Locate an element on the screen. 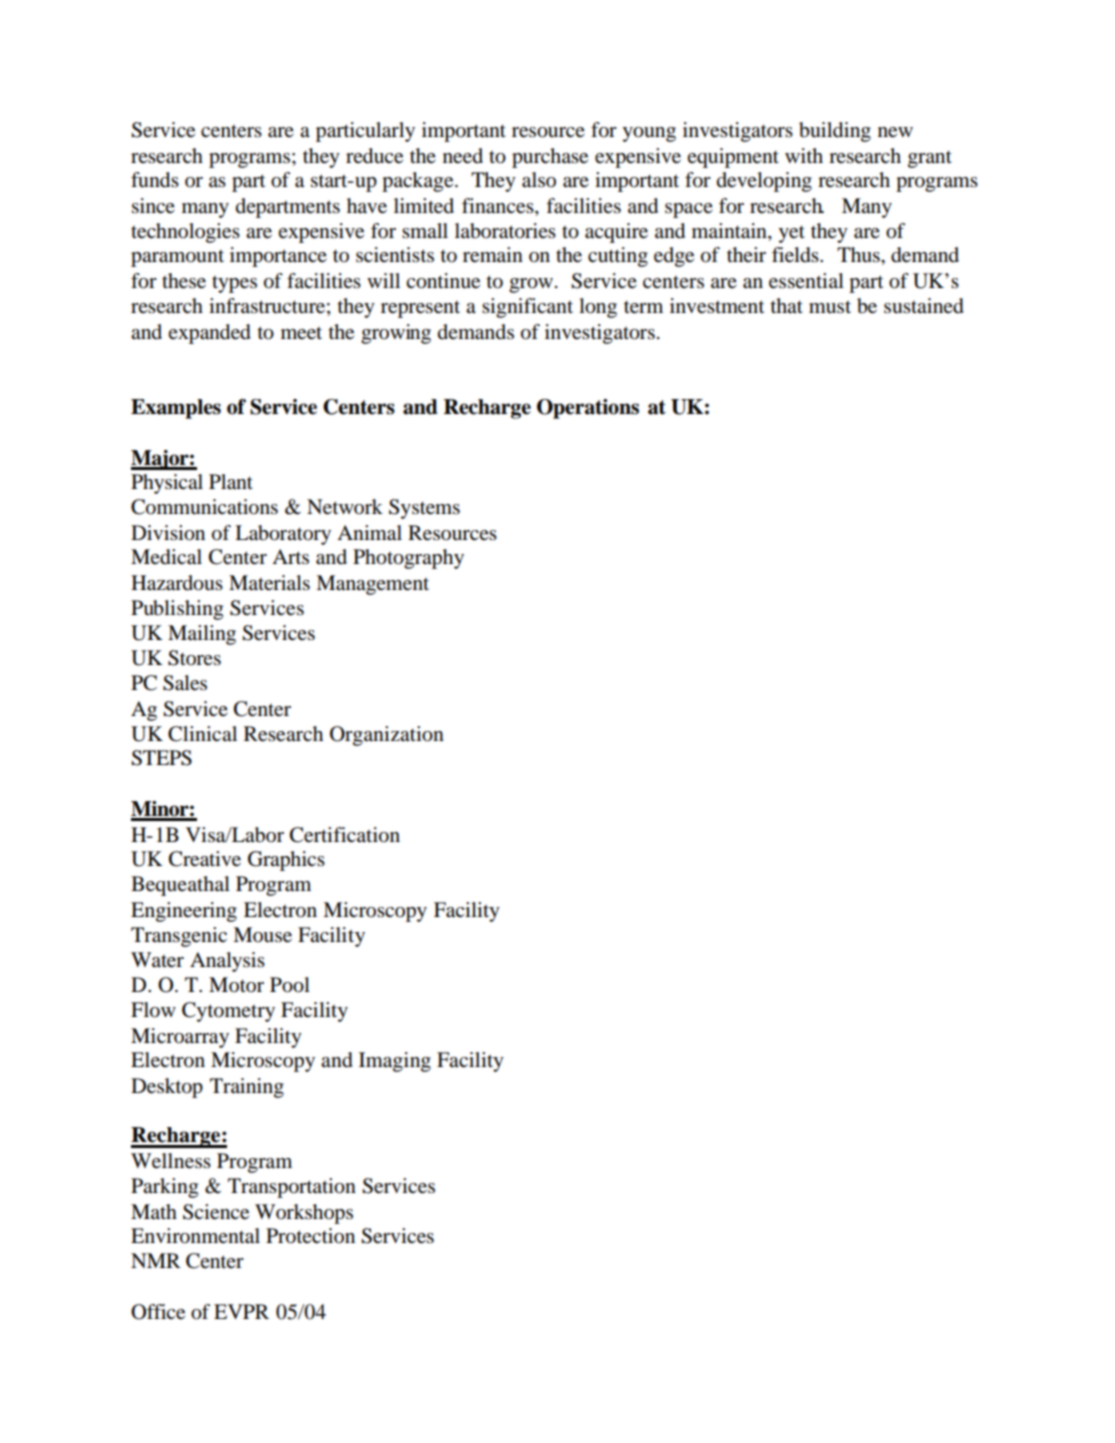  Imaging is located at coordinates (395, 1062).
